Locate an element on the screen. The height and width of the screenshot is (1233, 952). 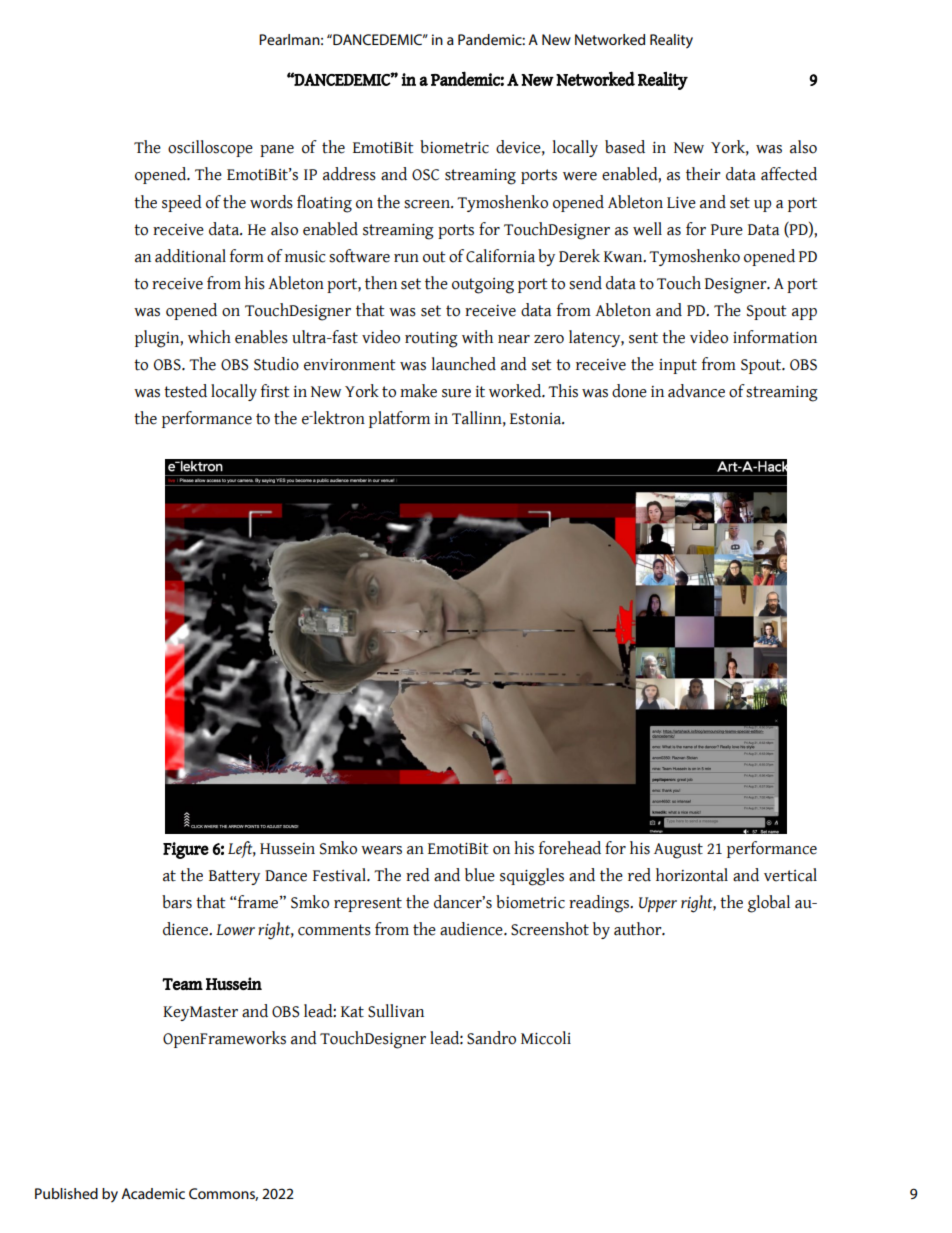
advance is located at coordinates (696, 391).
